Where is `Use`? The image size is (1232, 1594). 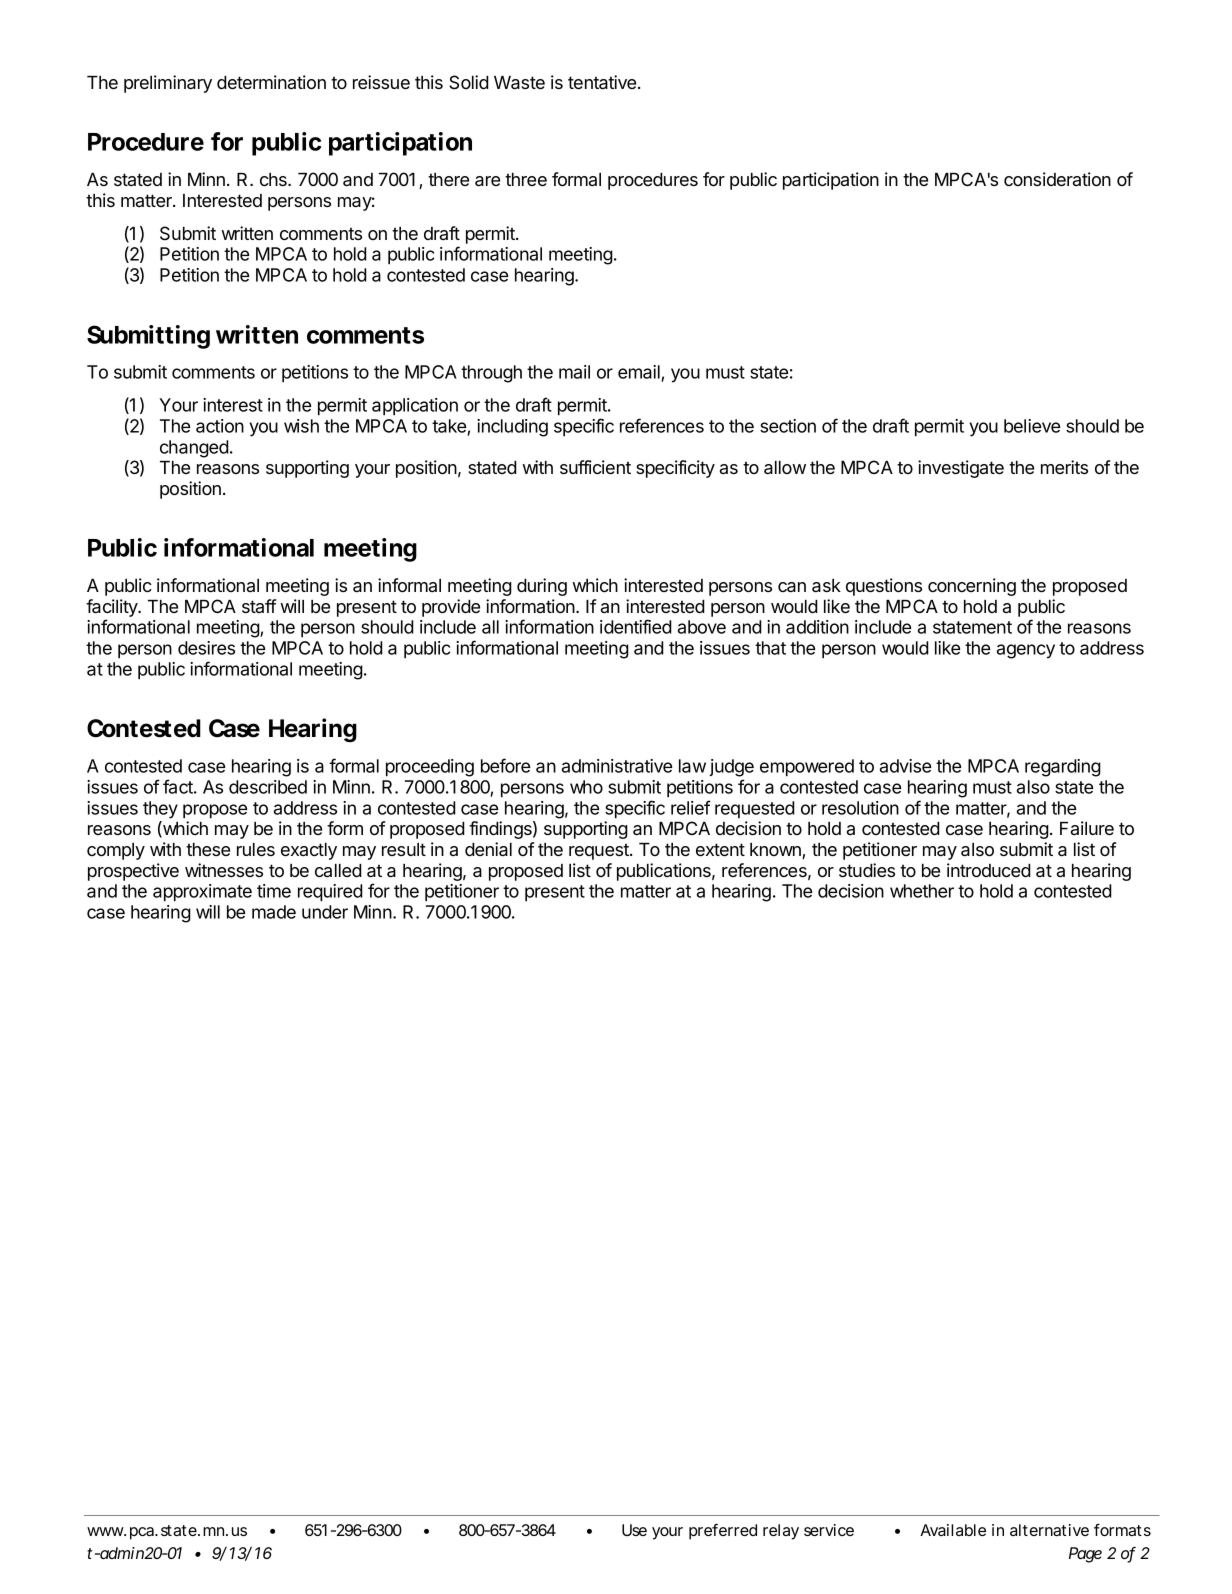
Use is located at coordinates (634, 1530).
